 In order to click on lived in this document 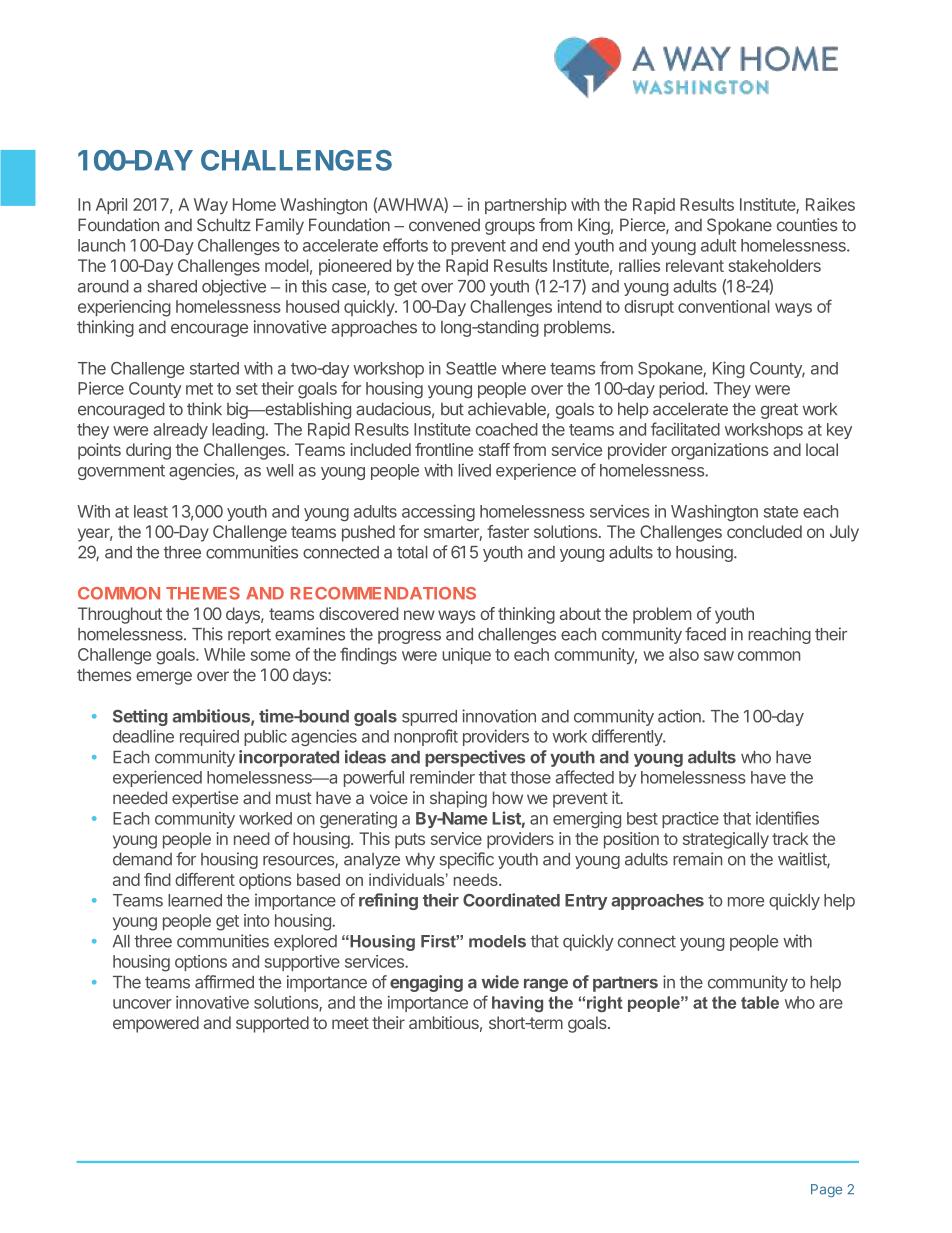, I will do `click(474, 470)`.
